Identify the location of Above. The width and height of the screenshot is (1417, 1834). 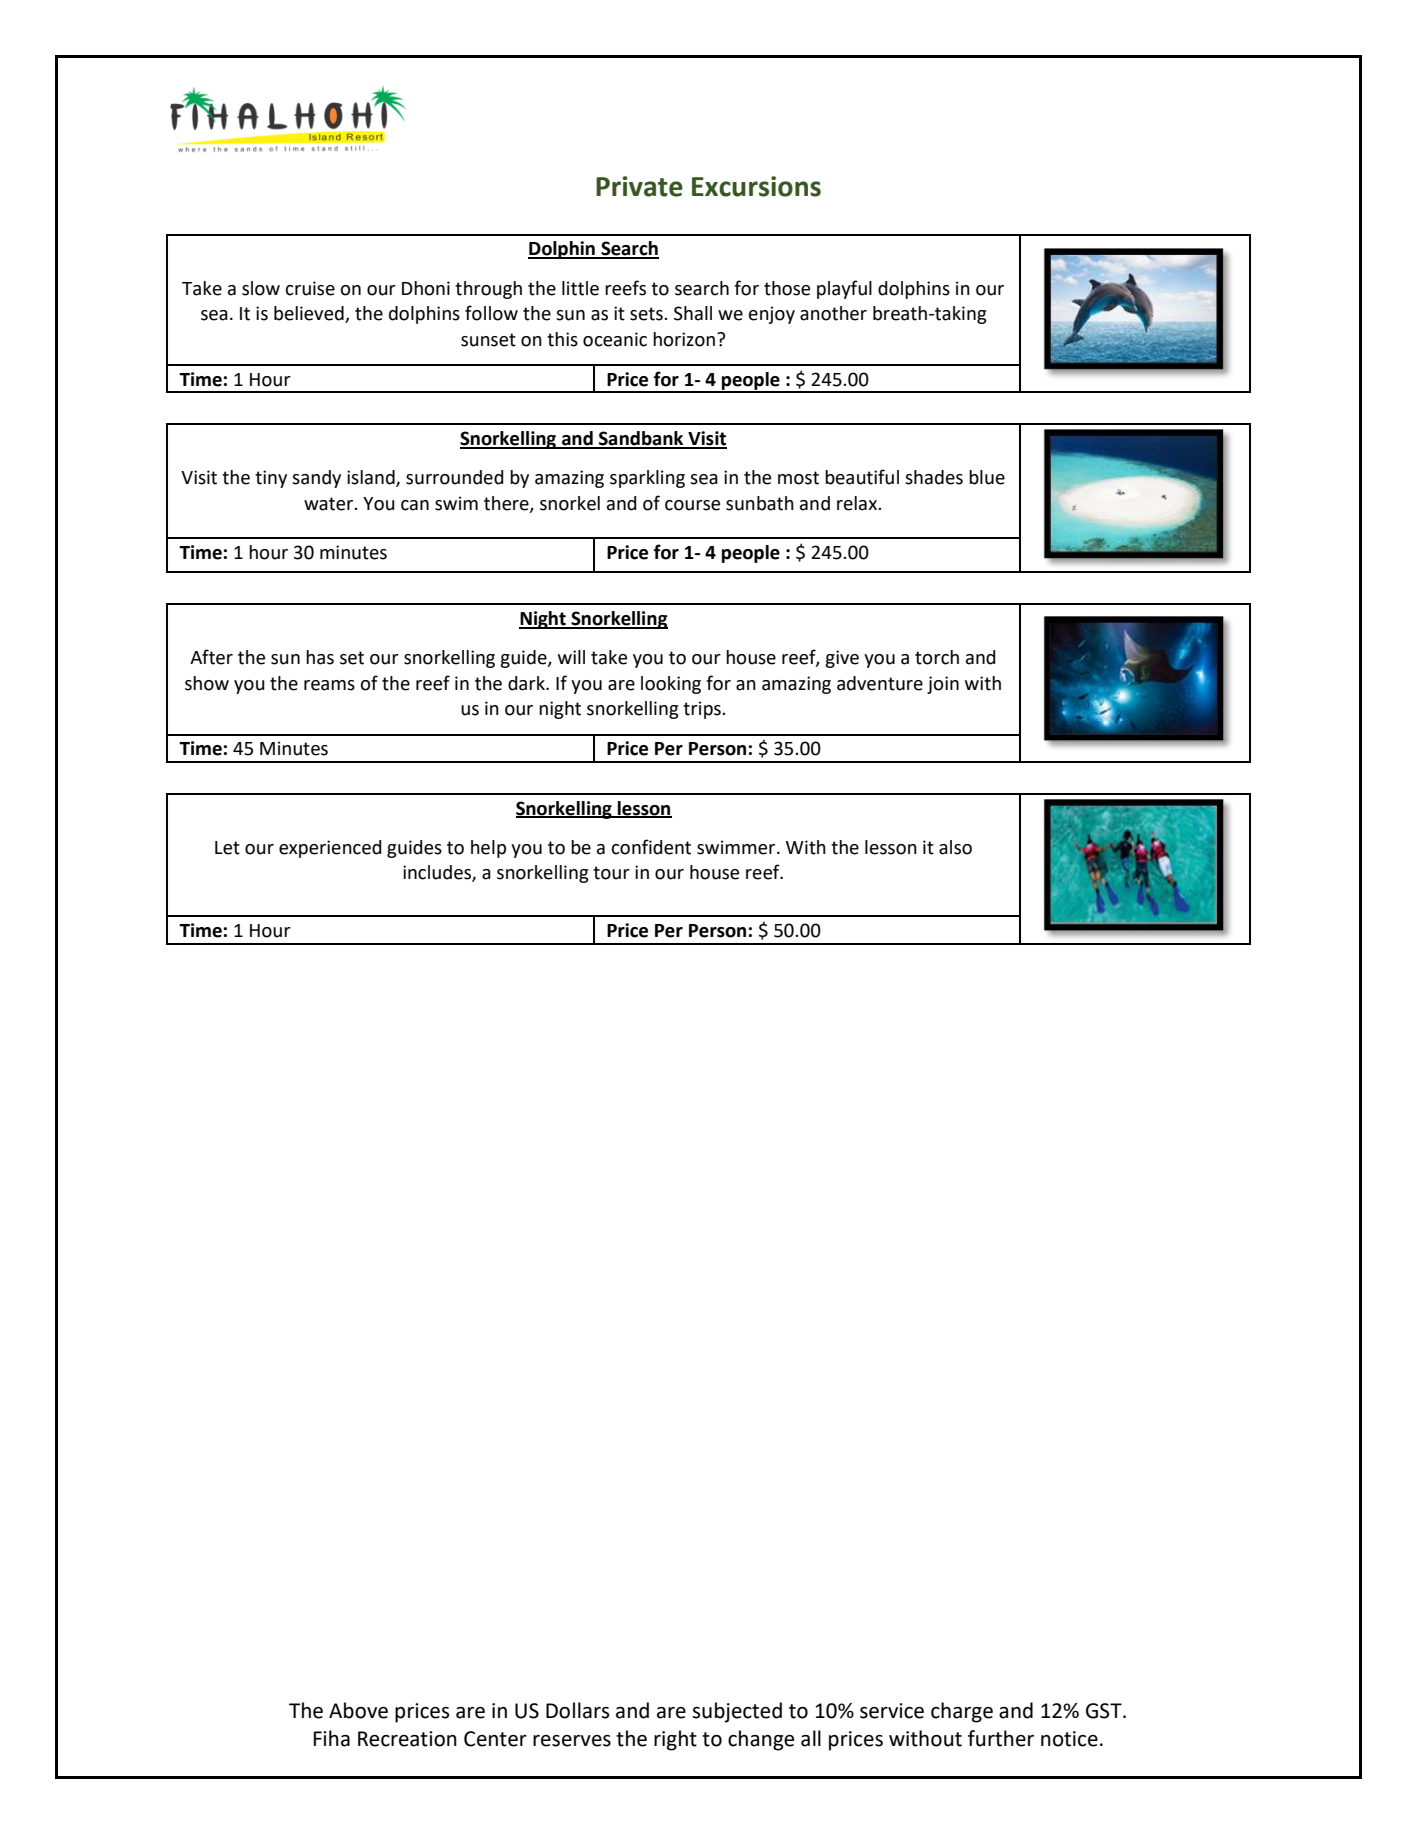
(358, 1710).
